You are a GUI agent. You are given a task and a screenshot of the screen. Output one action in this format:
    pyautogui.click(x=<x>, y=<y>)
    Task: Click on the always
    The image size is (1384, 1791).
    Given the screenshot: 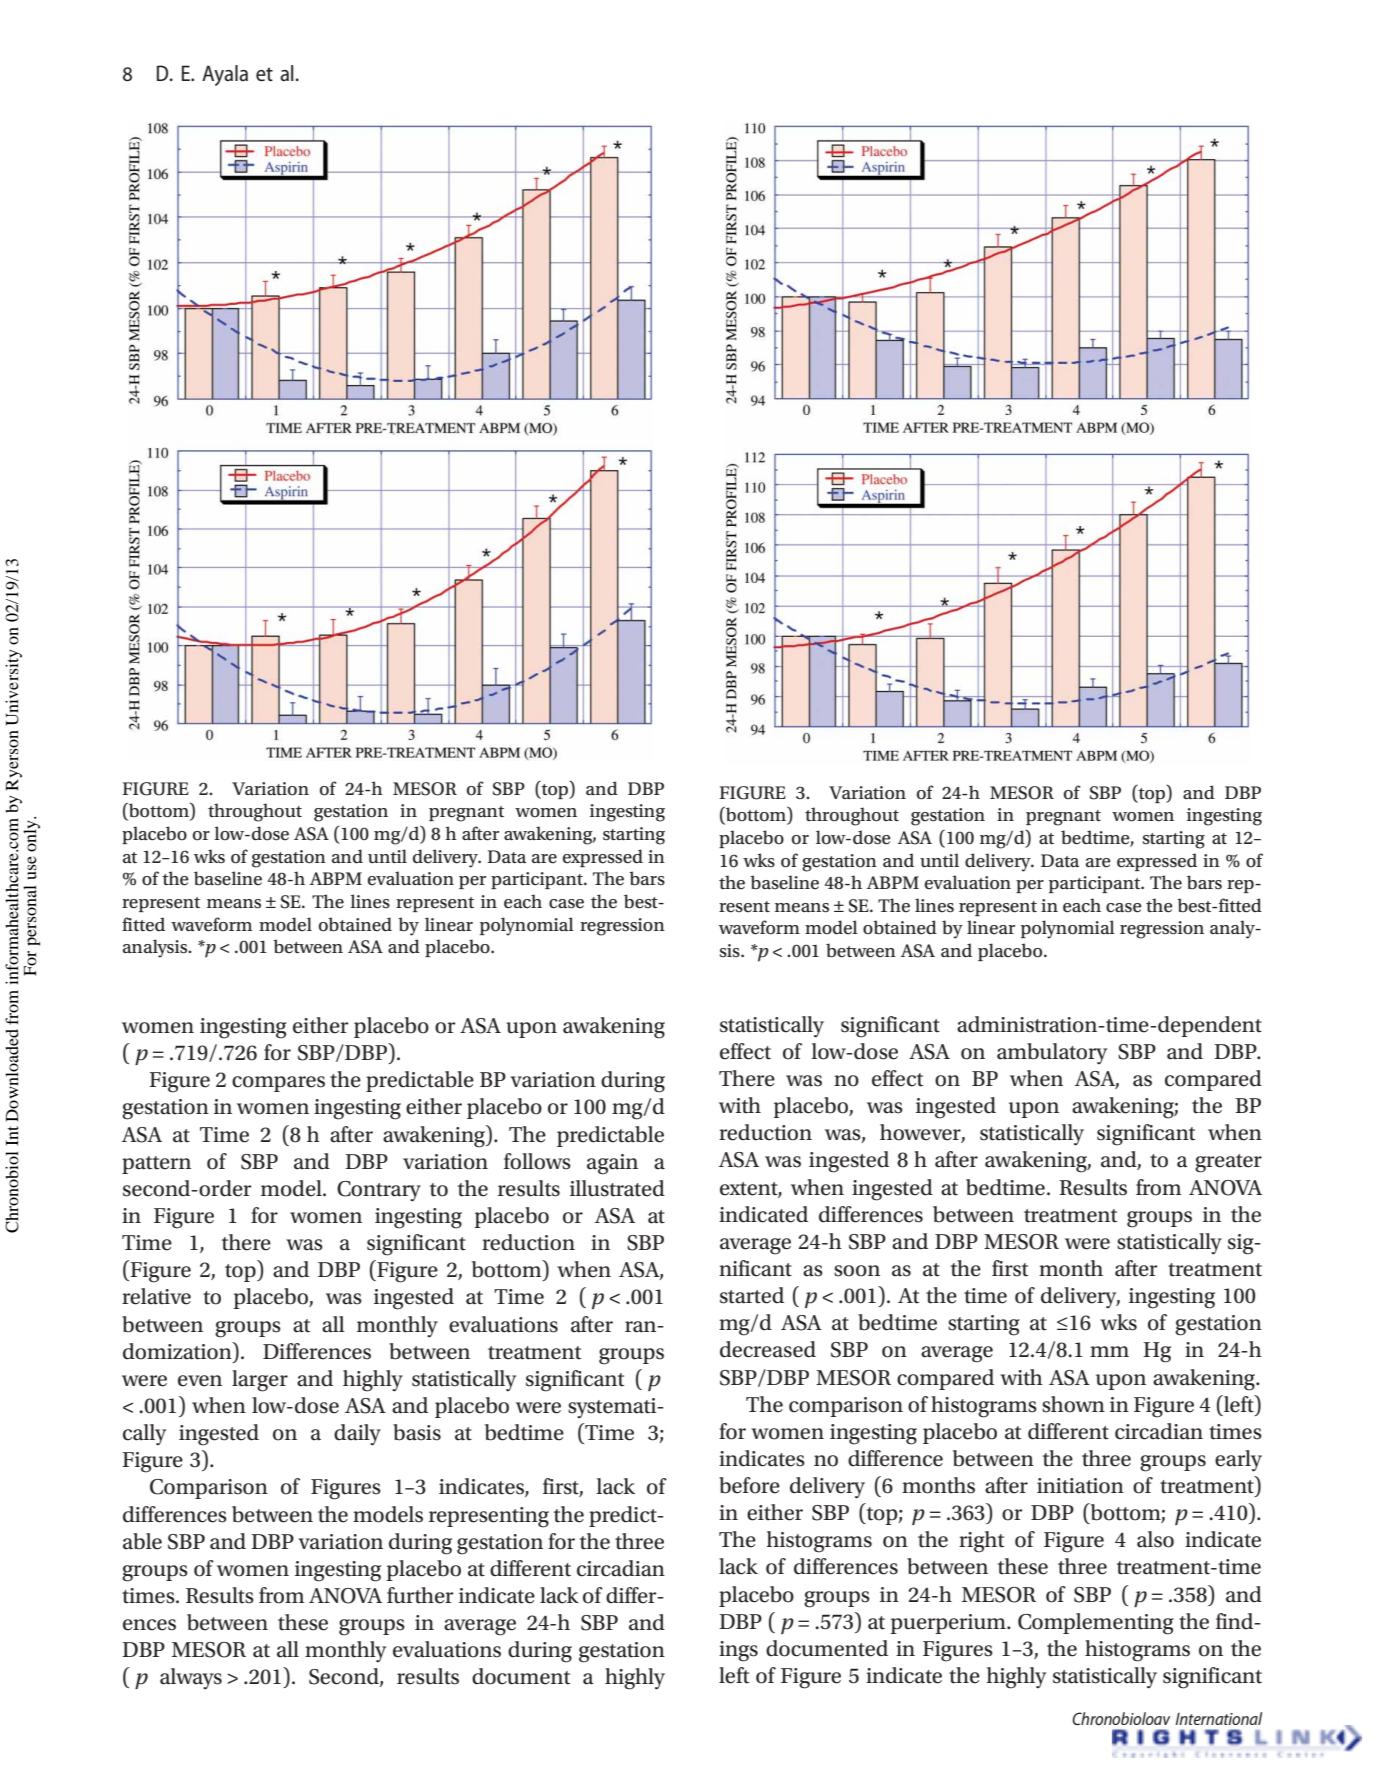 What is the action you would take?
    pyautogui.click(x=191, y=1679)
